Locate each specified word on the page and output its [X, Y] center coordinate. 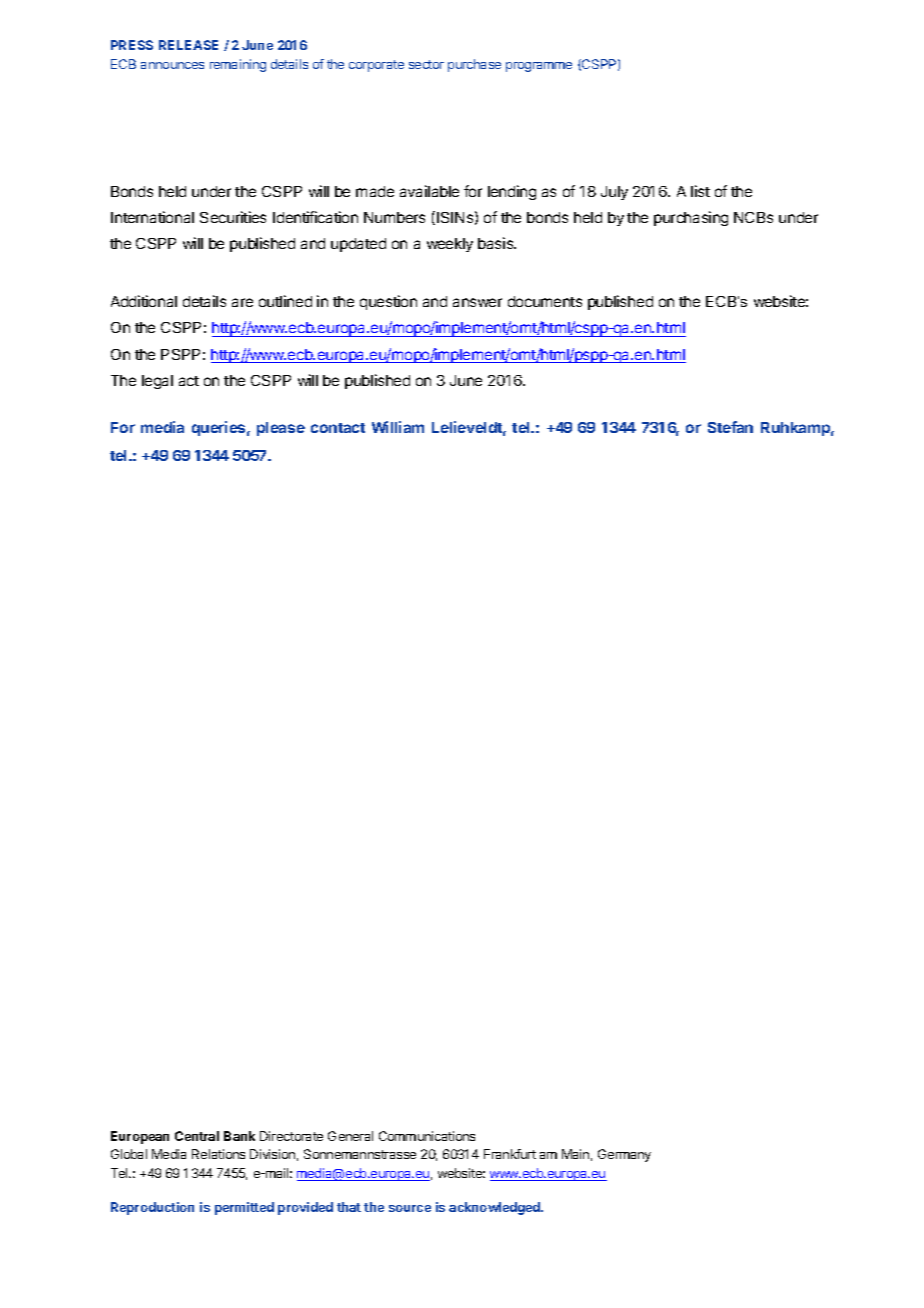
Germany [624, 1155]
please [281, 429]
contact [338, 428]
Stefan [730, 427]
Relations [218, 1154]
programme [539, 67]
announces [172, 65]
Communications [427, 1136]
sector [426, 64]
